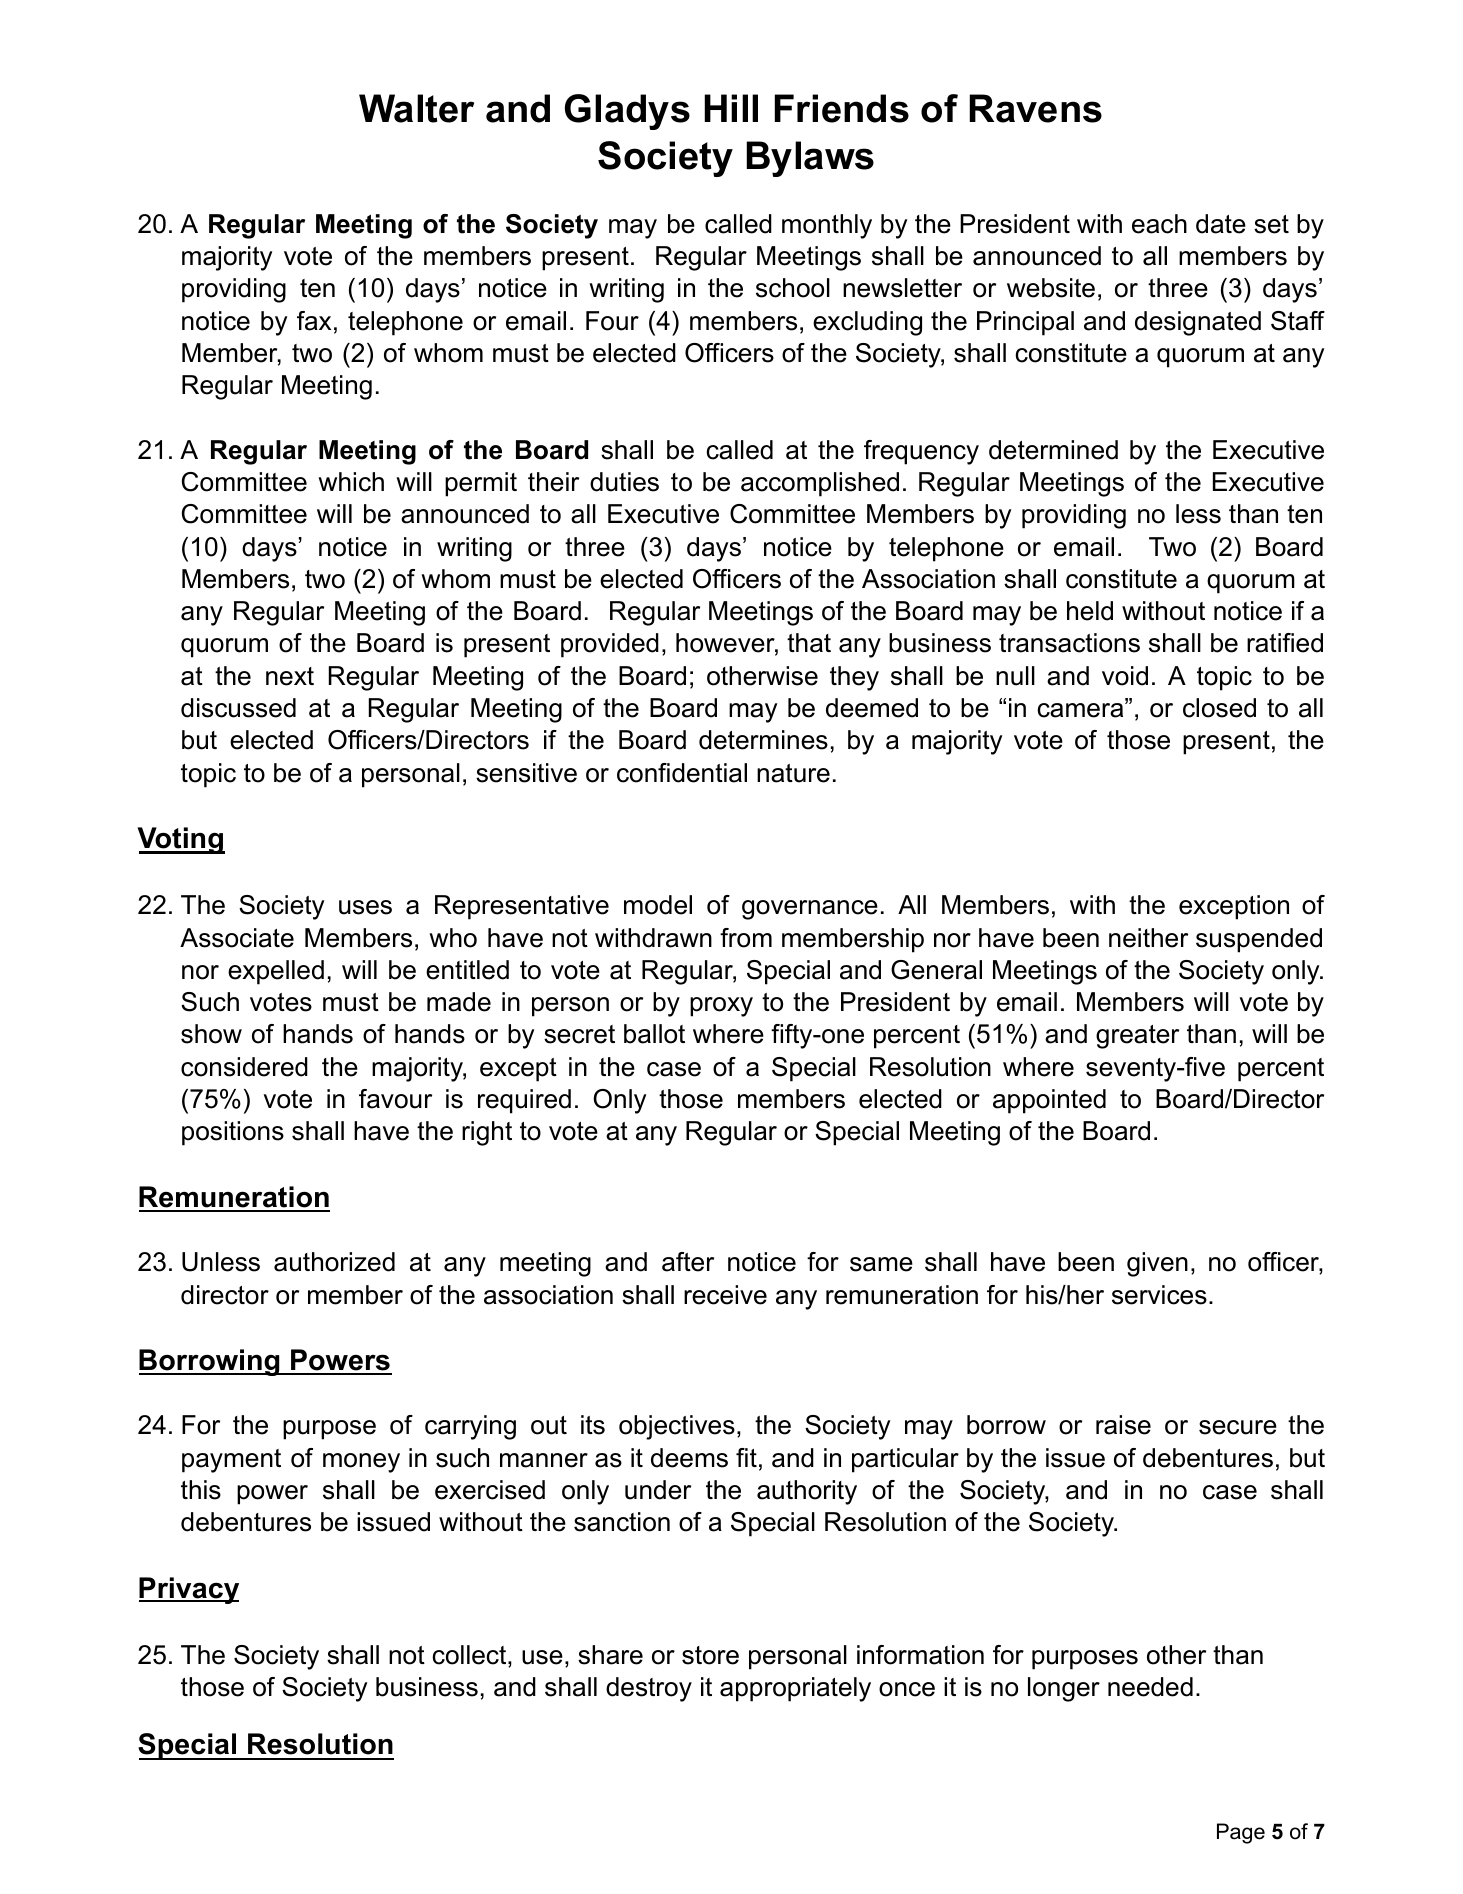 This screenshot has height=1894, width=1463. I want to click on Privacy, so click(189, 1590).
